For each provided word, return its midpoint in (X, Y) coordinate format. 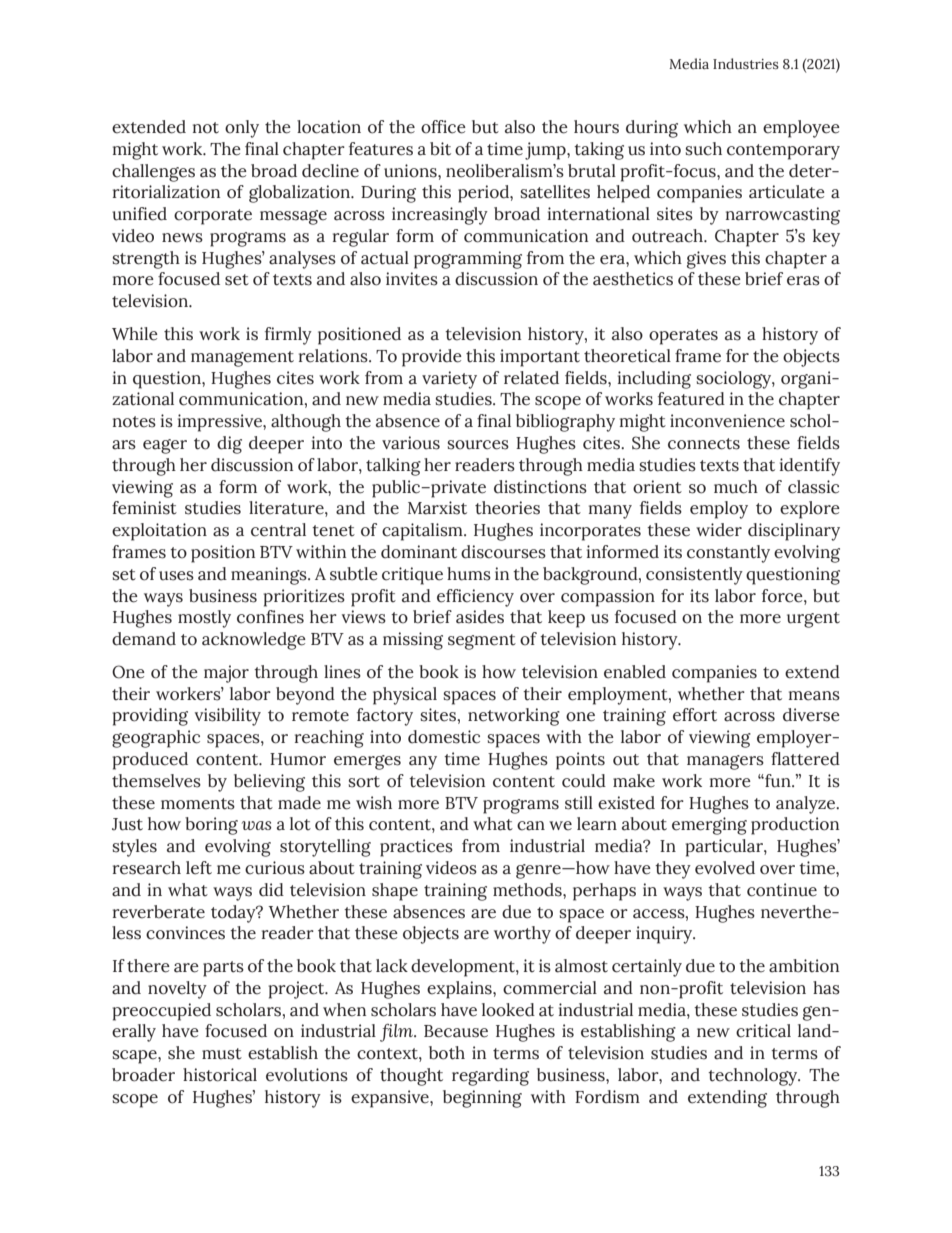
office (443, 127)
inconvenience (727, 421)
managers (725, 762)
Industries (746, 63)
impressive (221, 423)
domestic (444, 737)
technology (754, 1077)
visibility (228, 717)
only (242, 129)
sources (478, 445)
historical (220, 1075)
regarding (490, 1077)
